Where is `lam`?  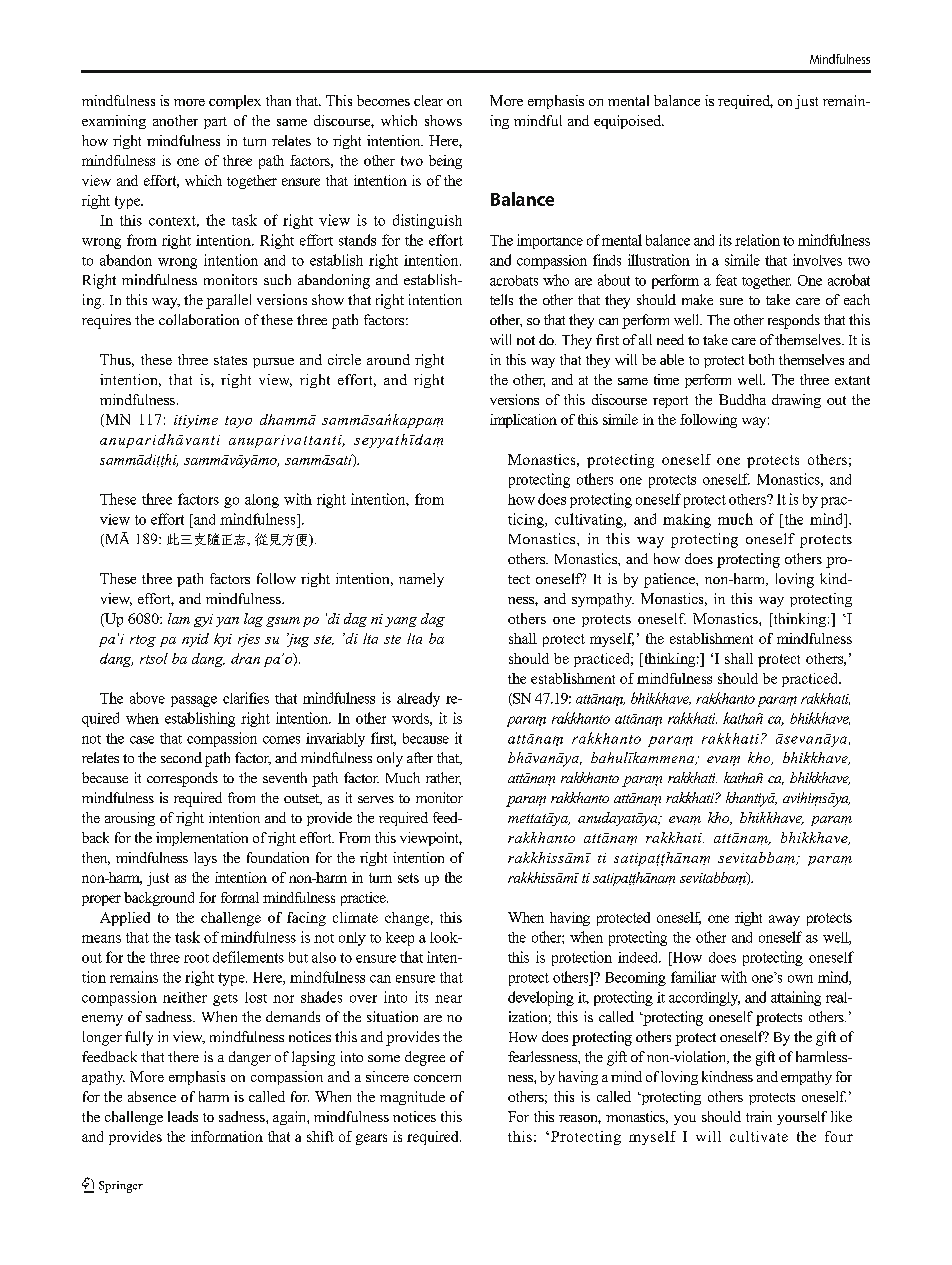 lam is located at coordinates (179, 618).
